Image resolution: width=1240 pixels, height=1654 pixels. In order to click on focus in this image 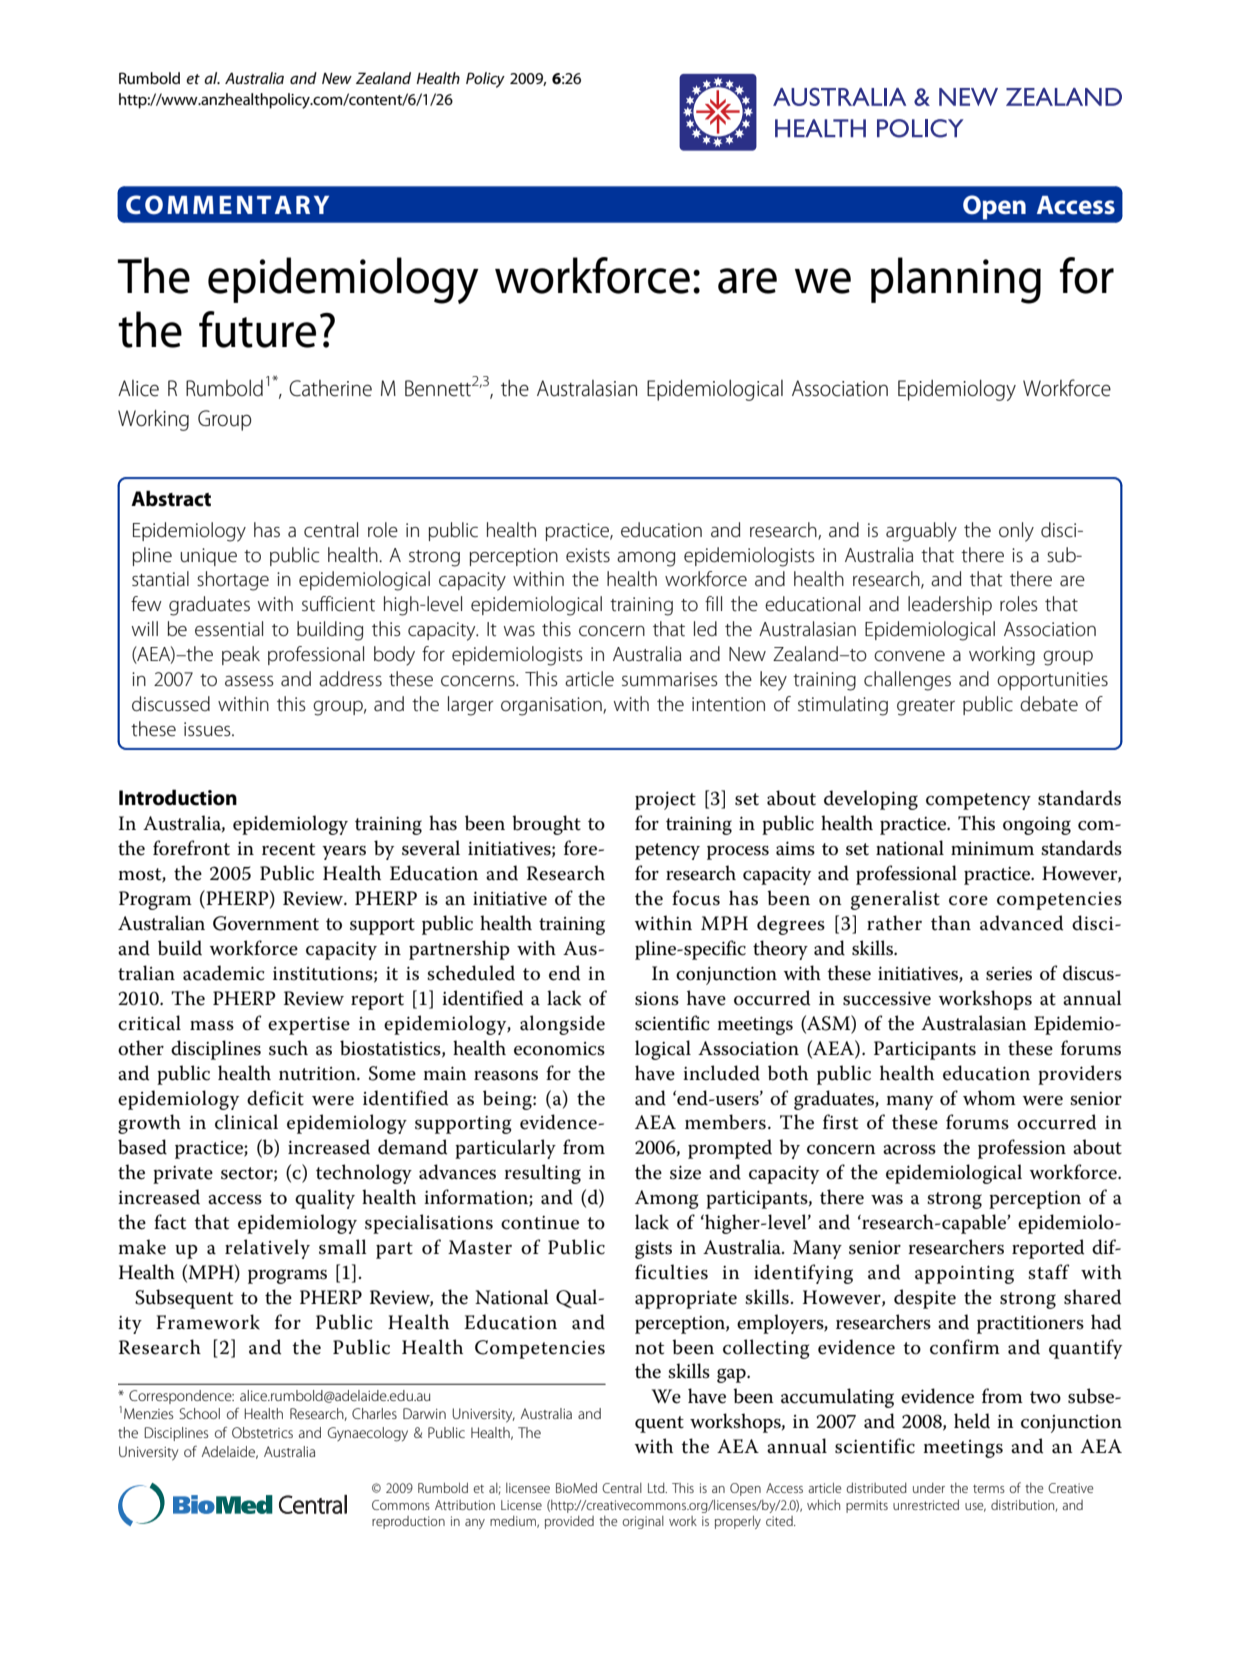, I will do `click(696, 898)`.
